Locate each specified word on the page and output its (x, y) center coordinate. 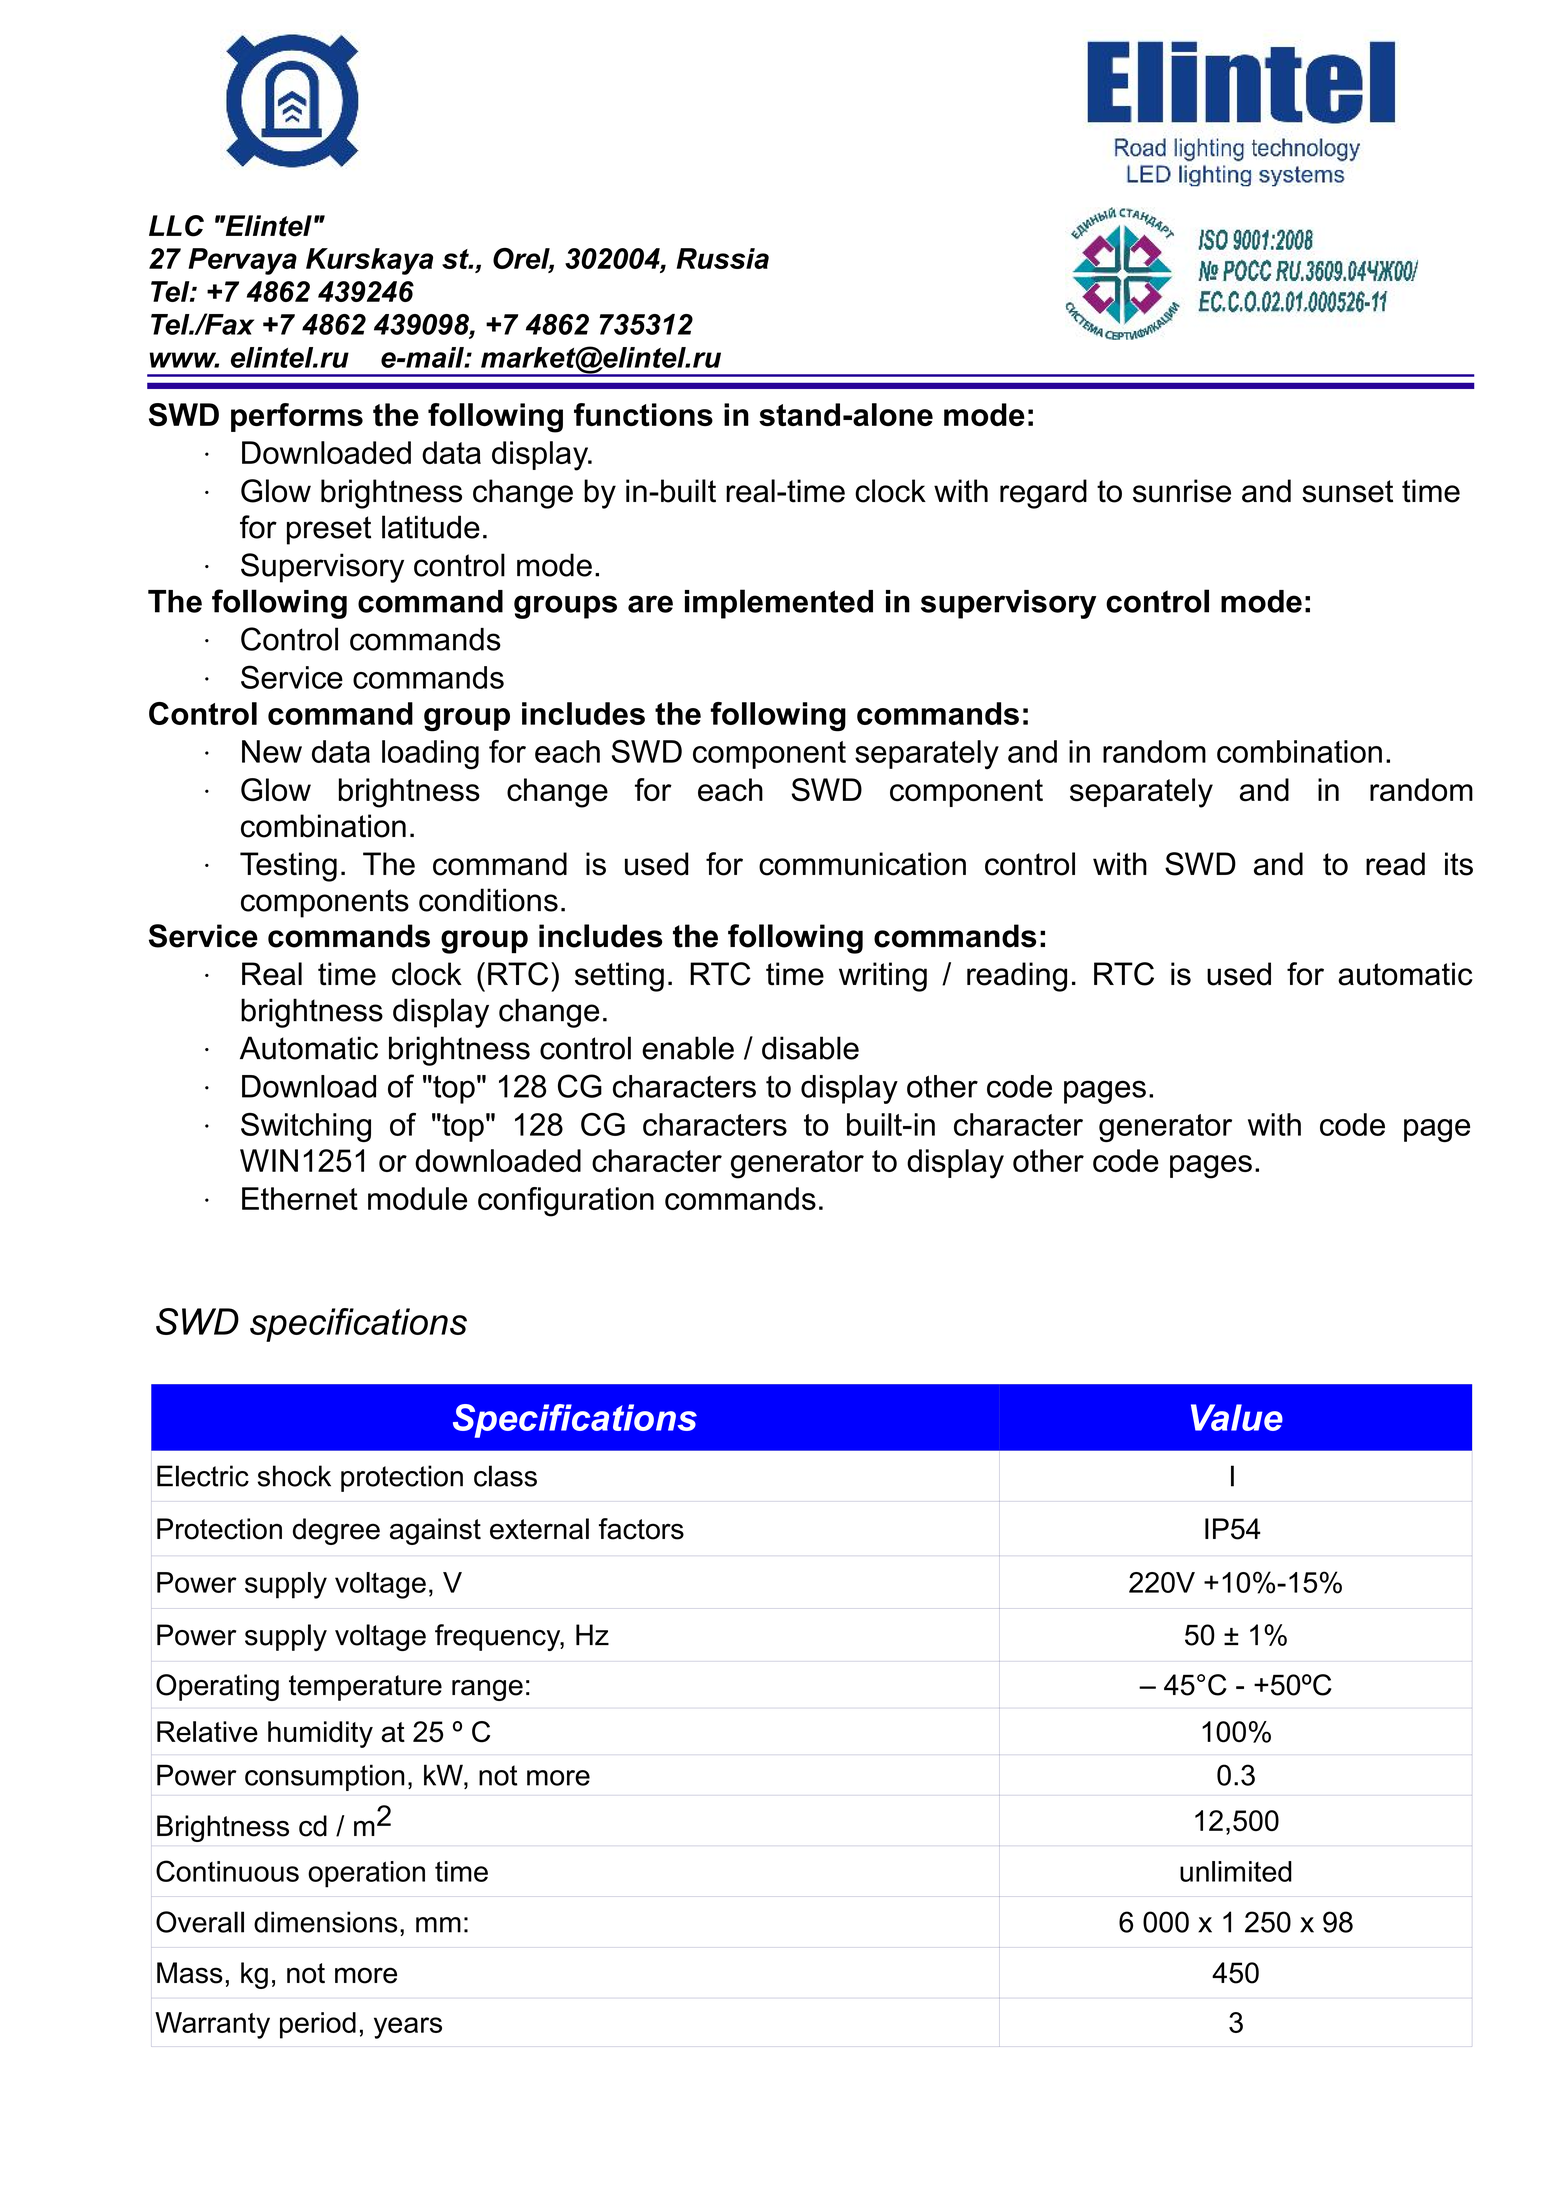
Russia (723, 258)
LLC (176, 226)
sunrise (1182, 491)
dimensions (325, 1922)
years (408, 2028)
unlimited (1236, 1871)
